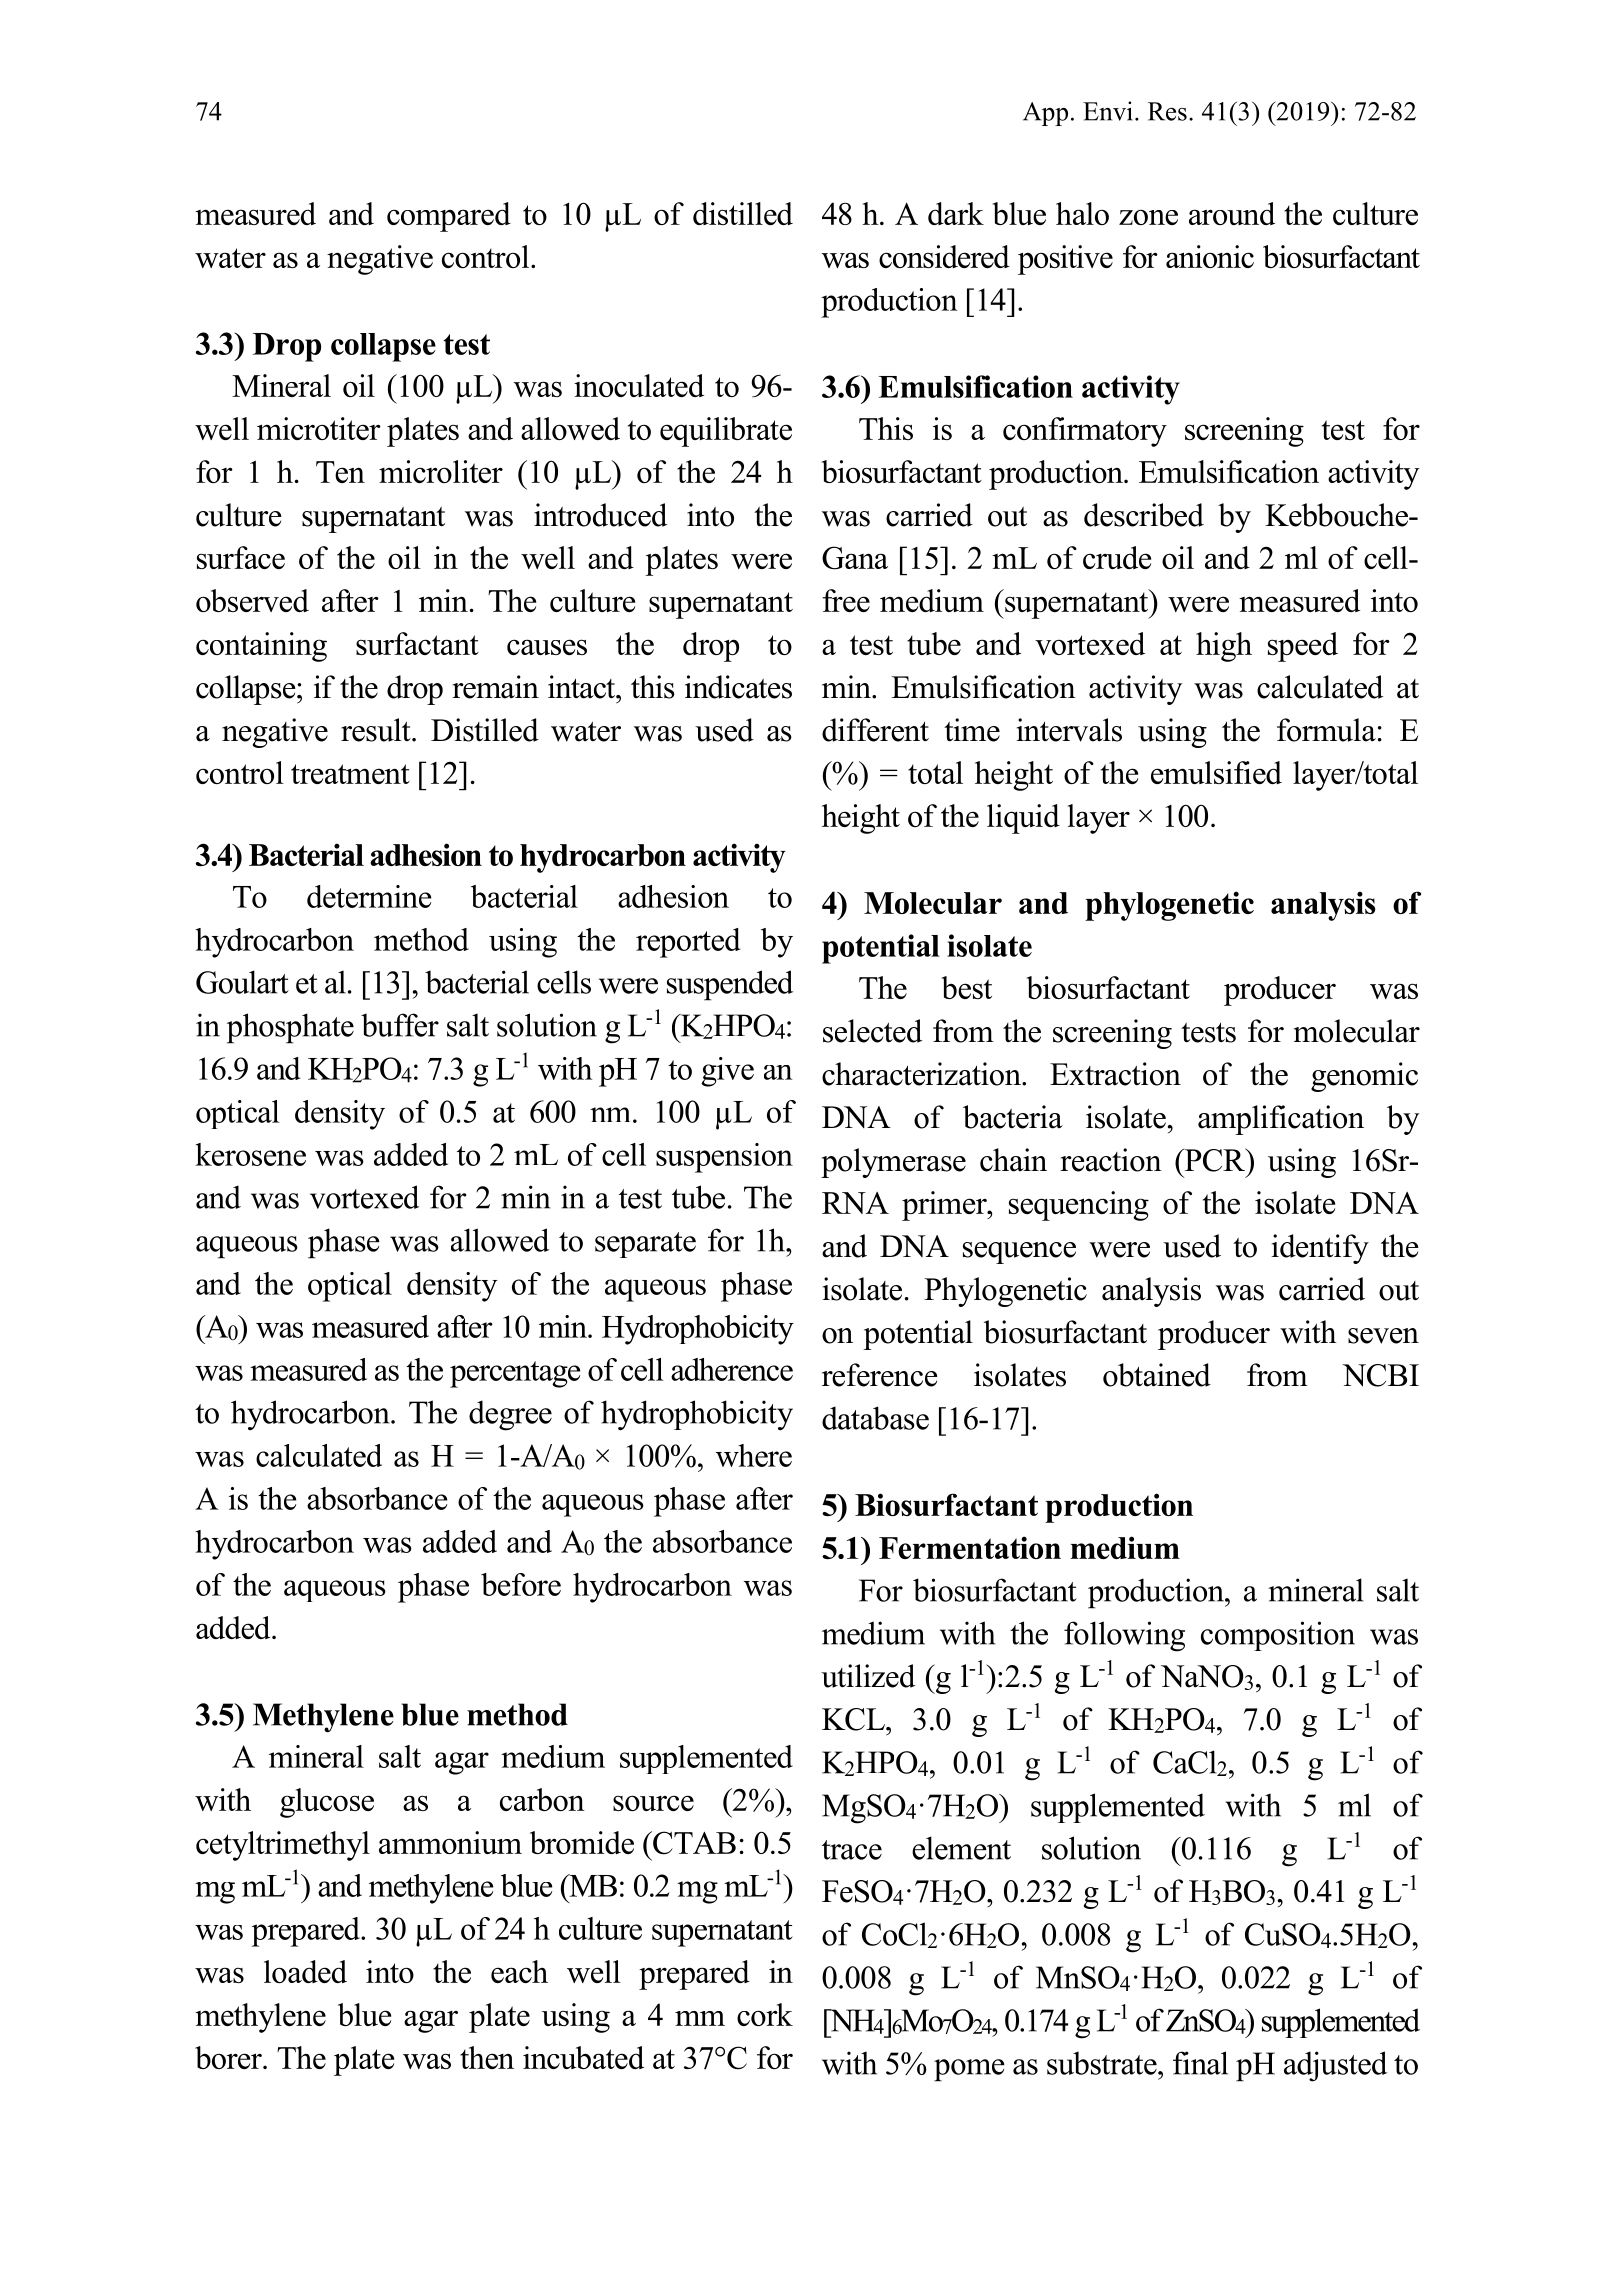 The image size is (1614, 2282). Describe the element at coordinates (1232, 213) in the screenshot. I see `around` at that location.
